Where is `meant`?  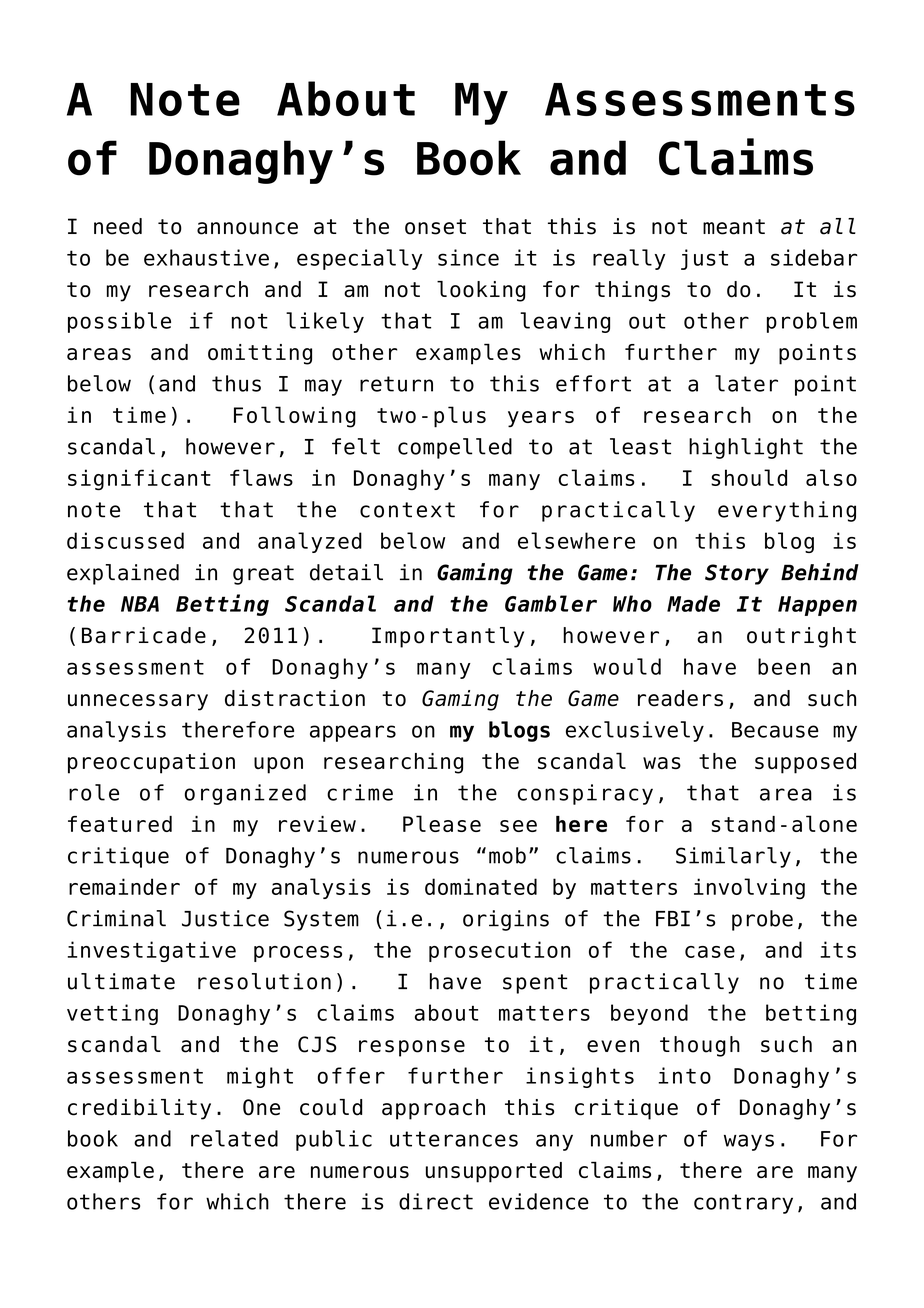 meant is located at coordinates (734, 227).
